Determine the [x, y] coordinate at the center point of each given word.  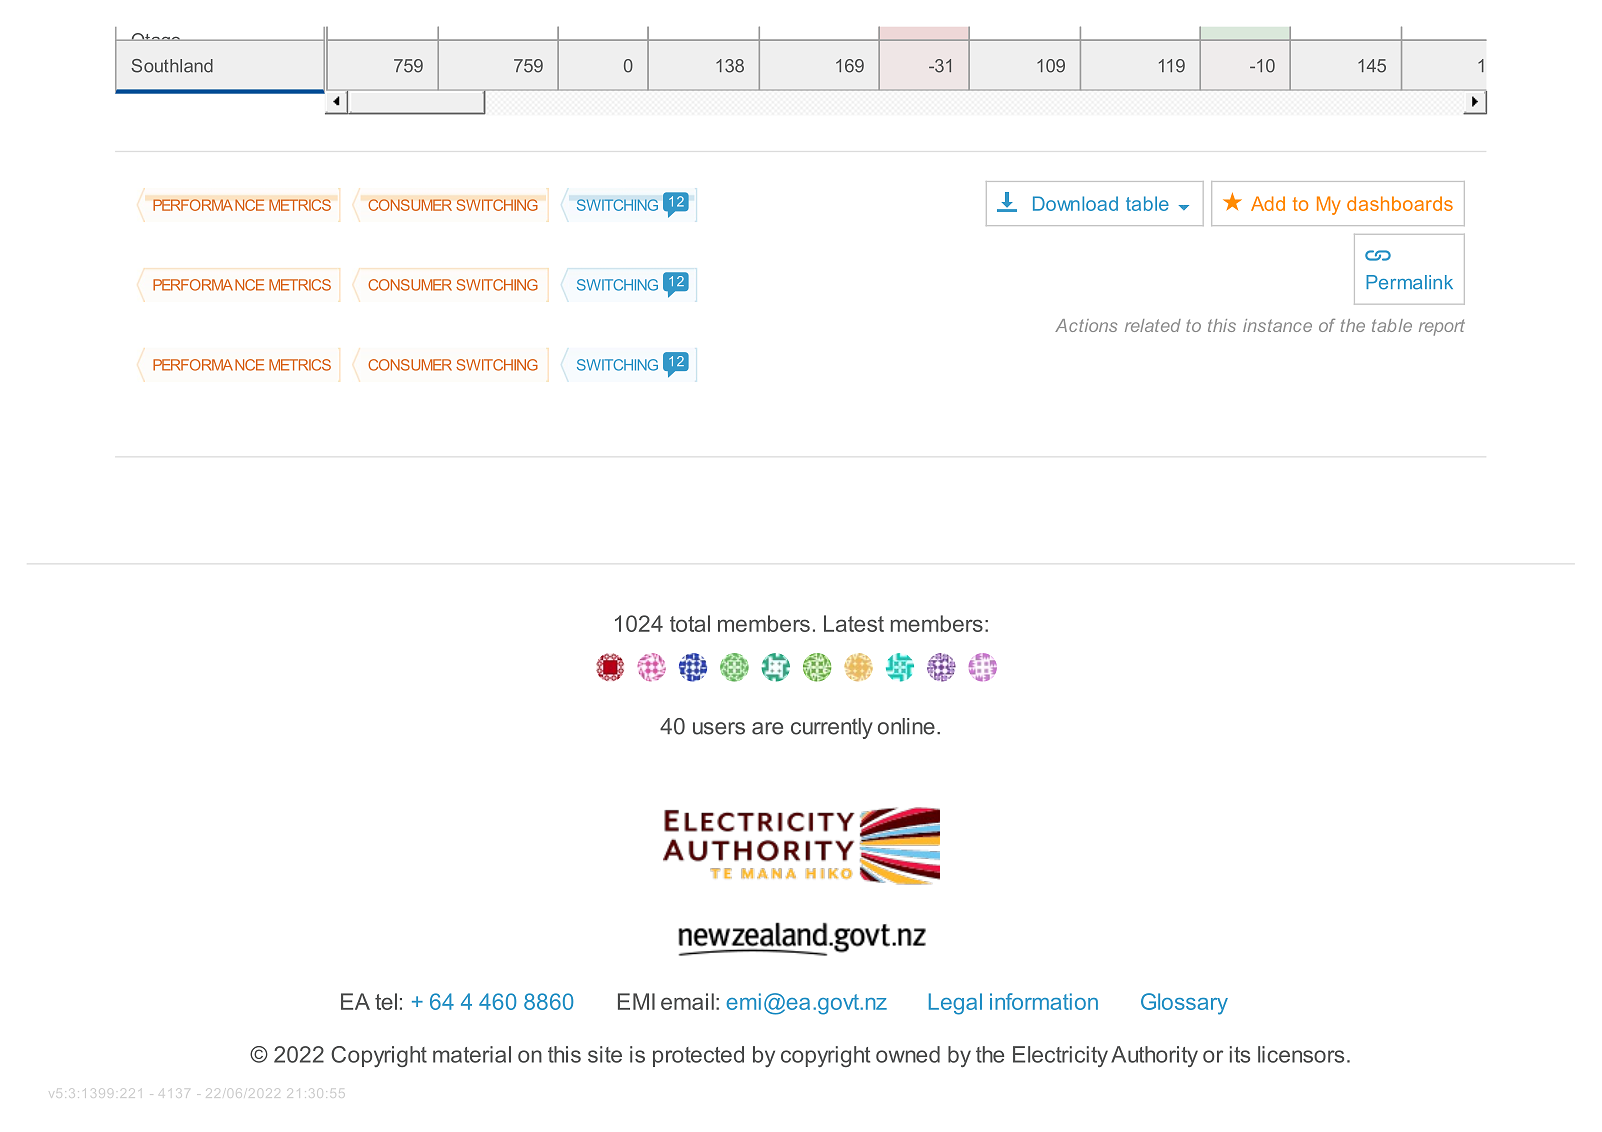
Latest [854, 623]
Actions [1086, 325]
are [767, 728]
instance [1277, 325]
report [1442, 327]
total [690, 623]
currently [832, 728]
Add [1268, 203]
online [906, 726]
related [1153, 325]
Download [1075, 203]
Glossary [1184, 1004]
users [719, 728]
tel [386, 1001]
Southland [172, 66]
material [472, 1054]
